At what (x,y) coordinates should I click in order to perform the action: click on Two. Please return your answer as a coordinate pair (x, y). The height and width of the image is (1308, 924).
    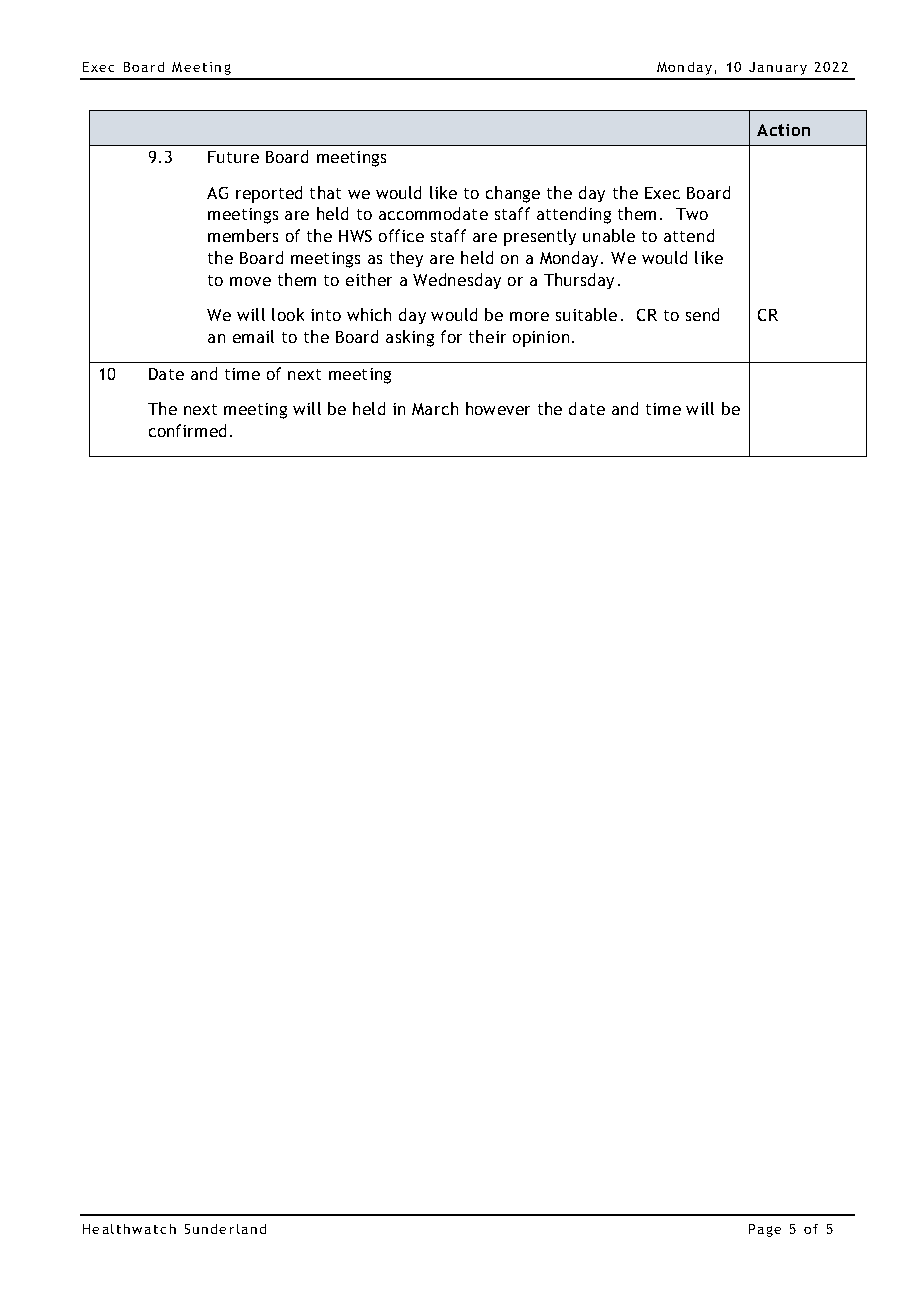
    Looking at the image, I should click on (692, 214).
